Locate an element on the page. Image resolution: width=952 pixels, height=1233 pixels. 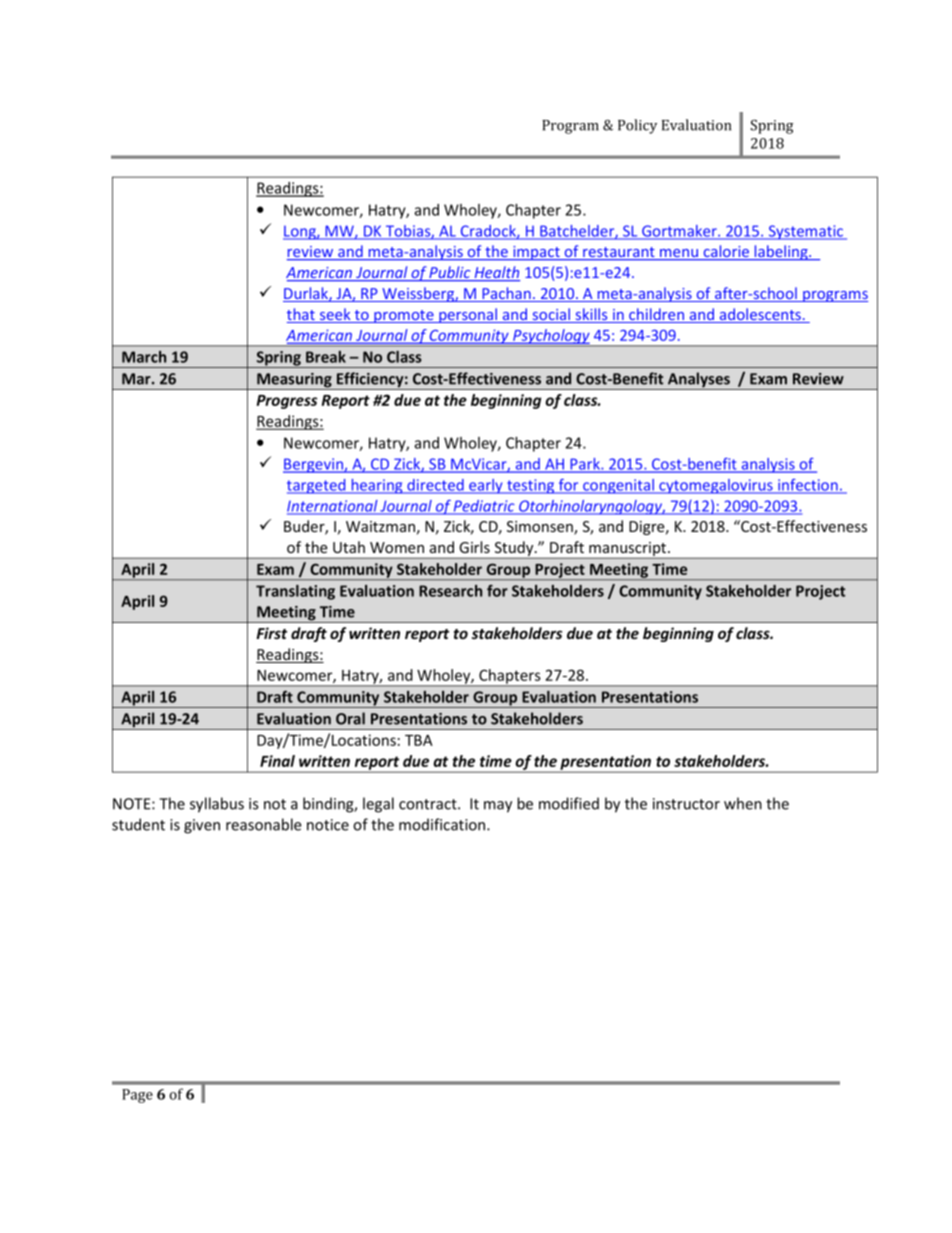
cytomegalovirus is located at coordinates (716, 486).
